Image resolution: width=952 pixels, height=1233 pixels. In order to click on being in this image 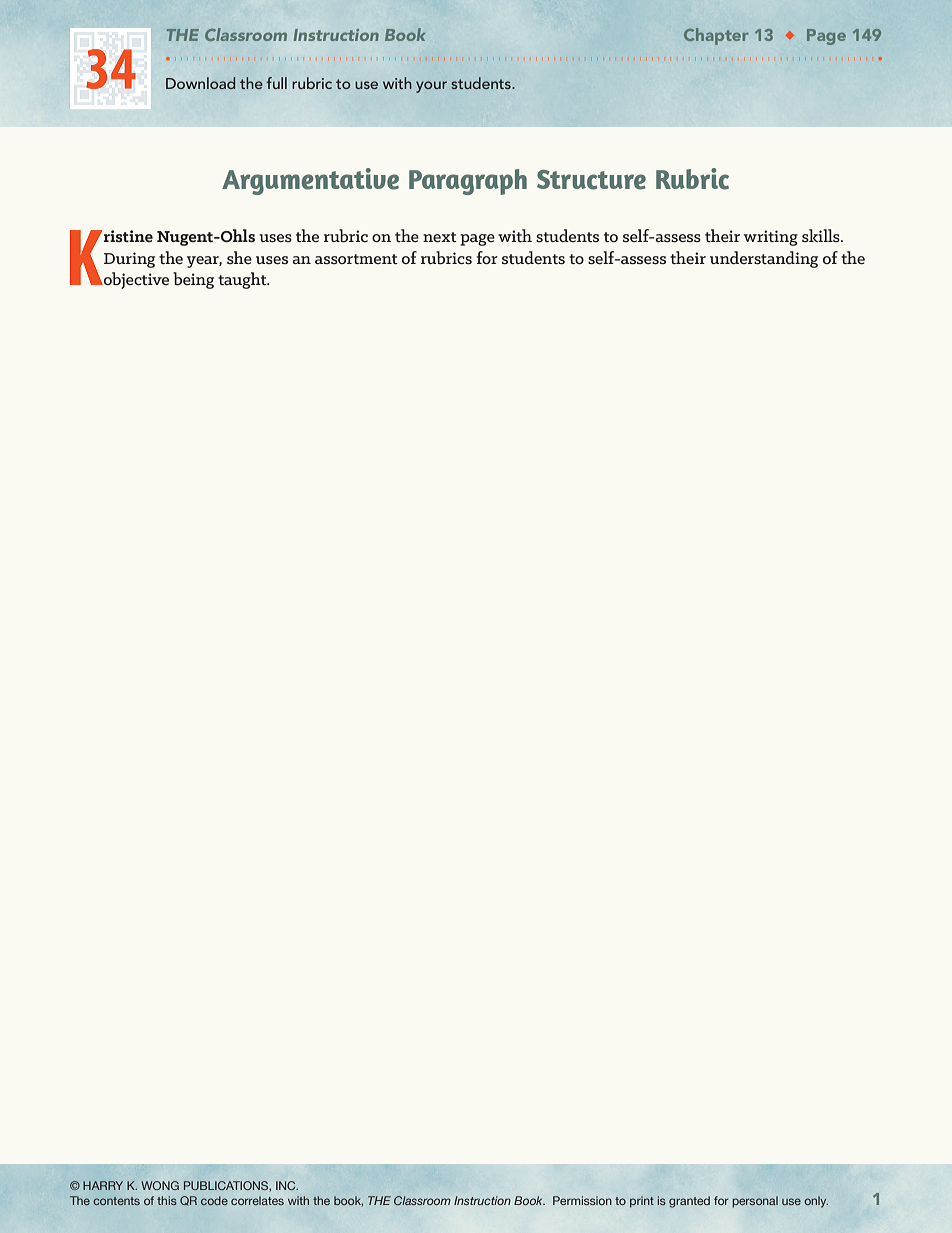, I will do `click(193, 280)`.
